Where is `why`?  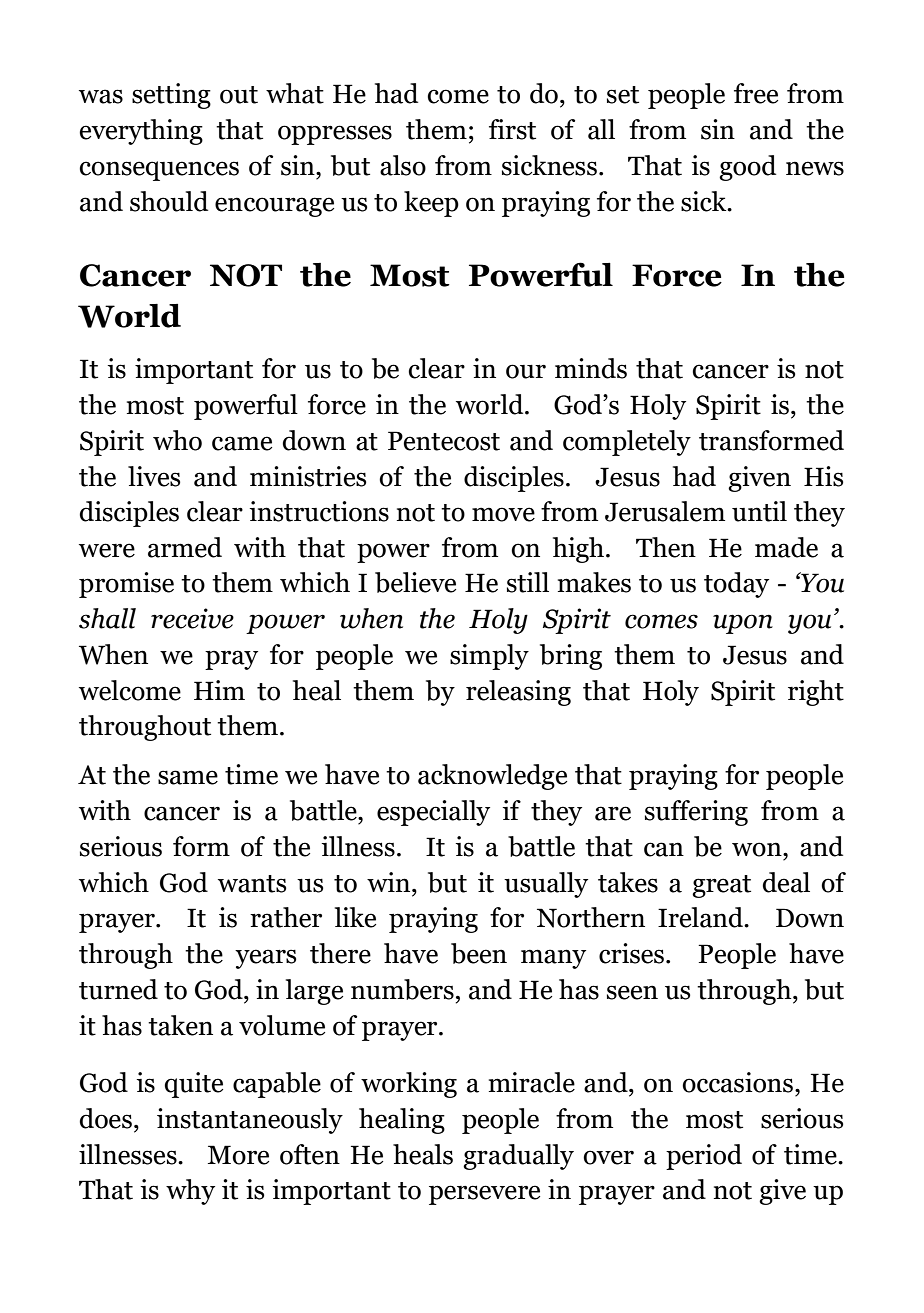
why is located at coordinates (190, 1192).
